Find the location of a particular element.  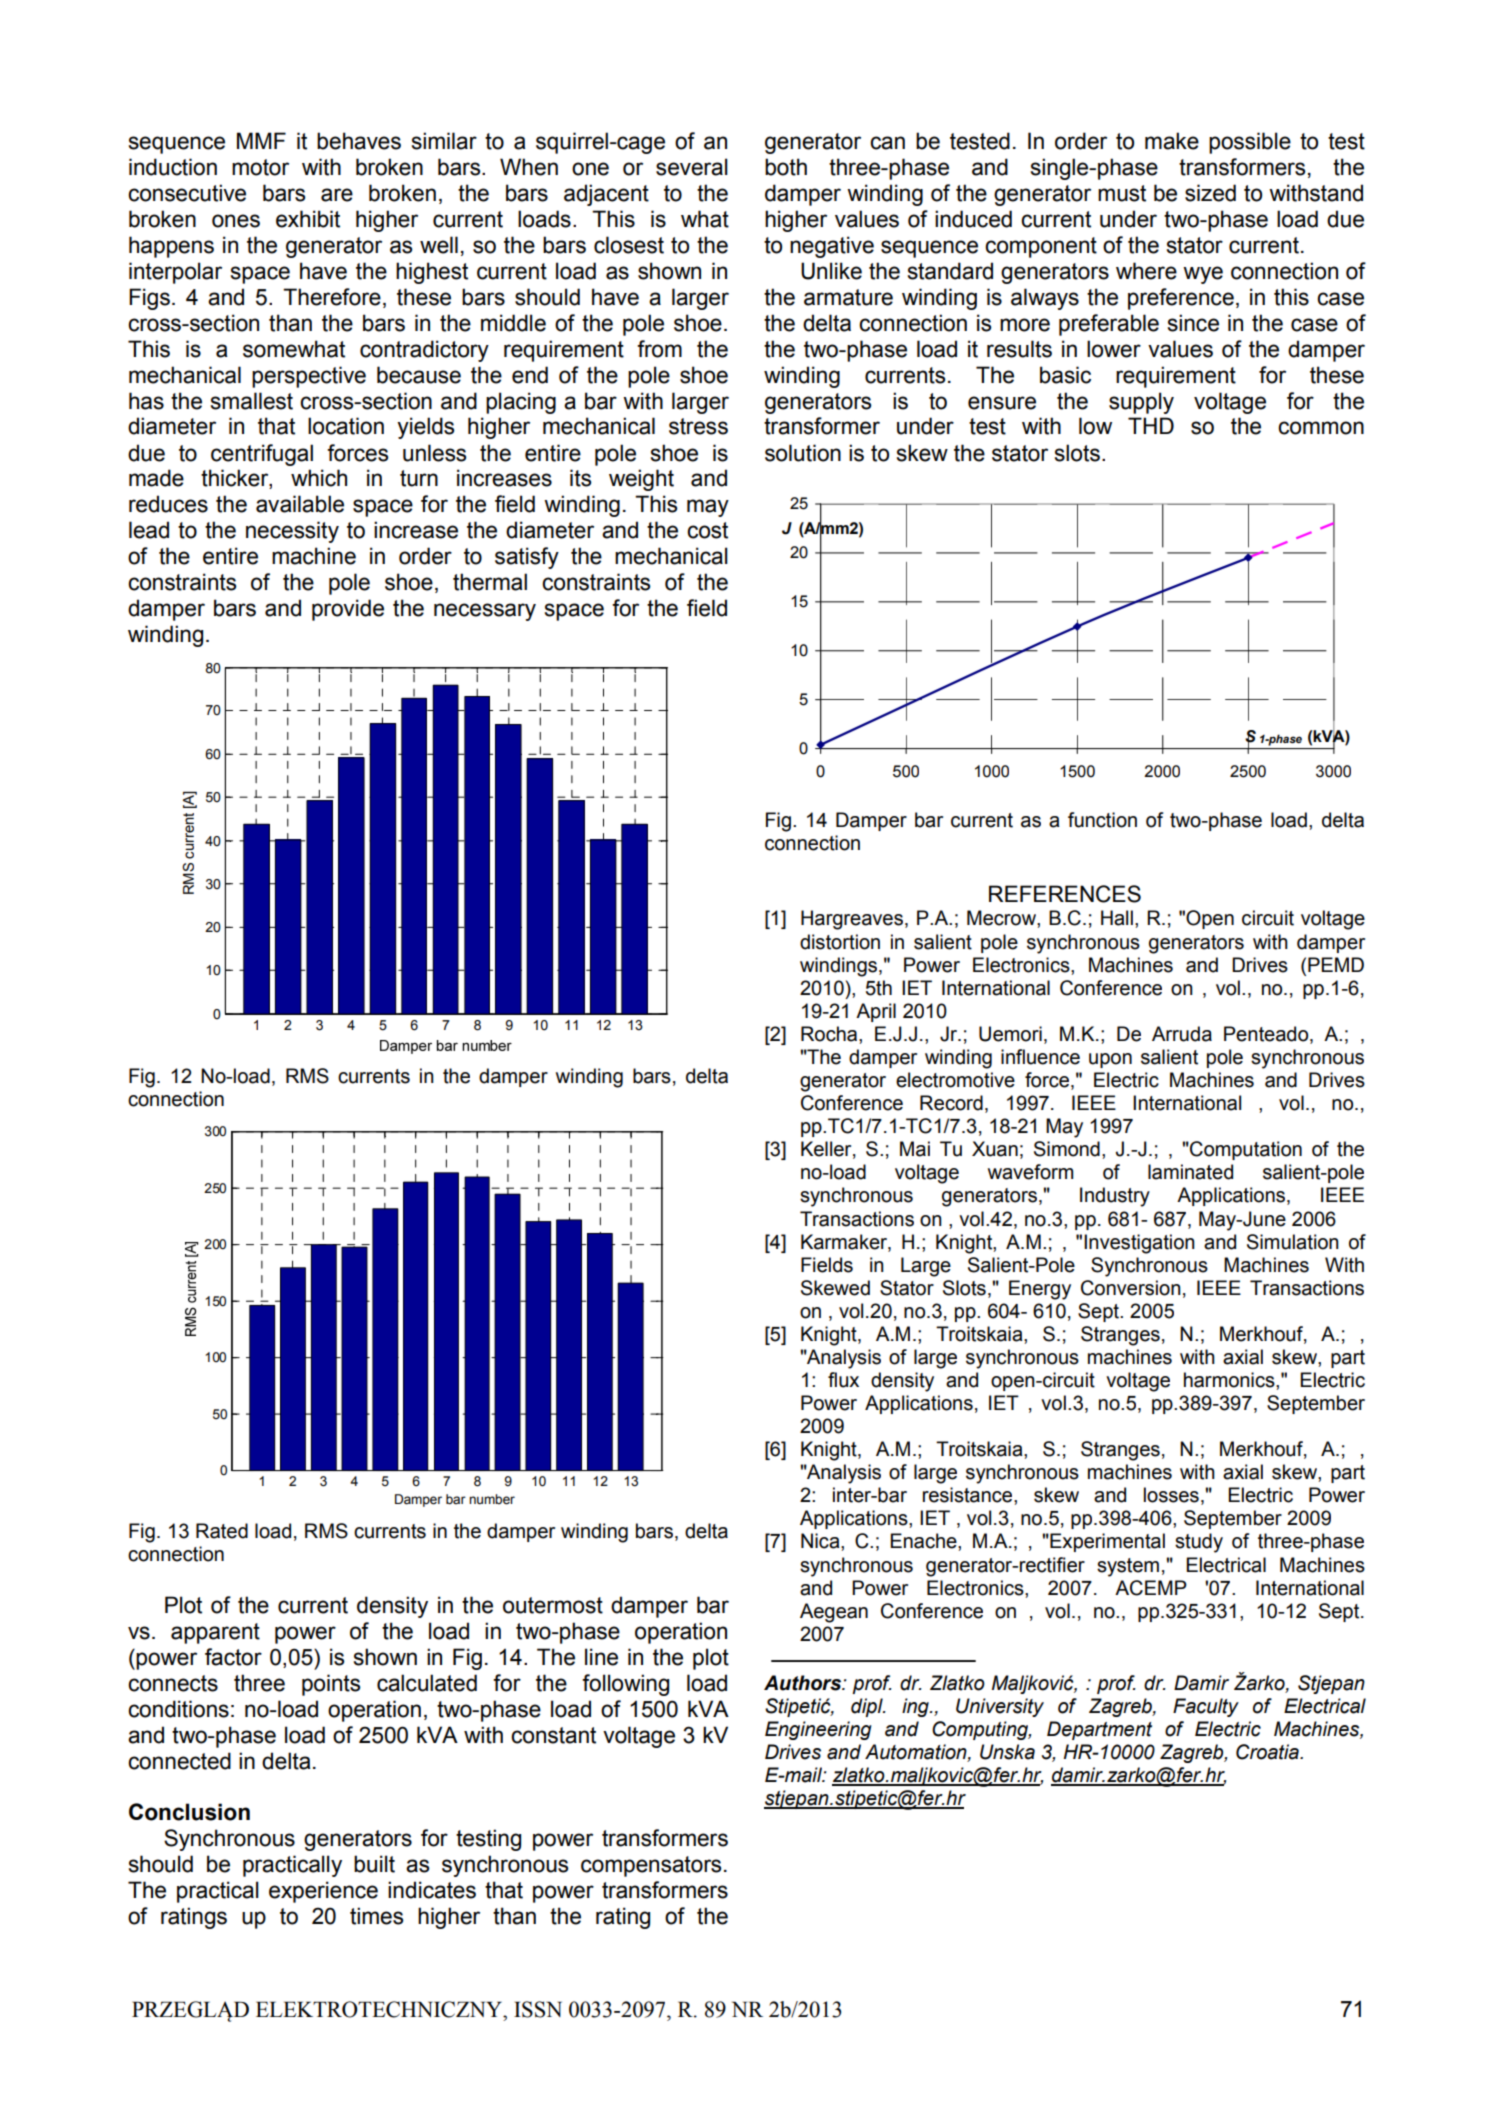

Rated is located at coordinates (222, 1531).
